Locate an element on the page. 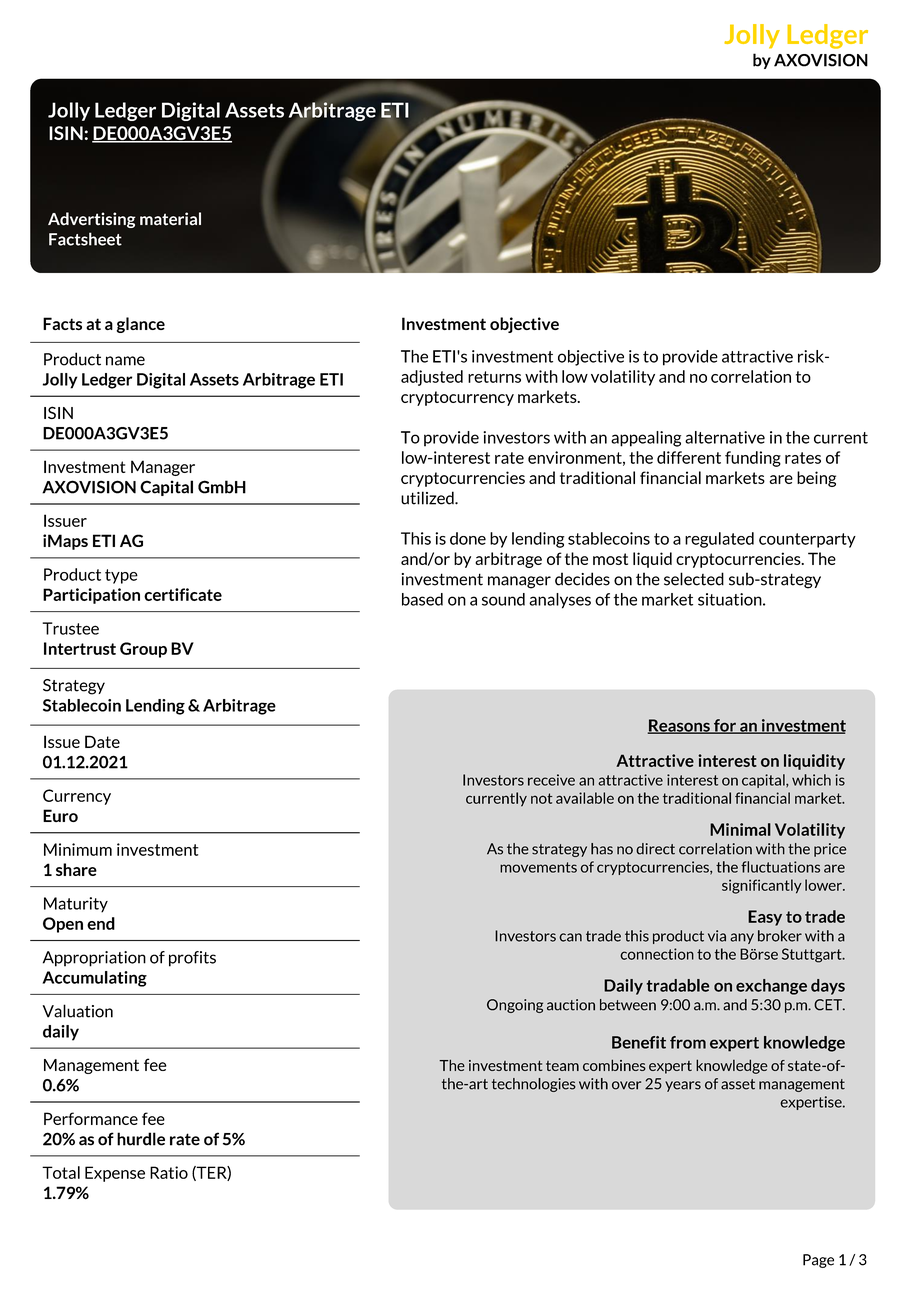 The width and height of the image is (911, 1316). glance is located at coordinates (140, 325).
